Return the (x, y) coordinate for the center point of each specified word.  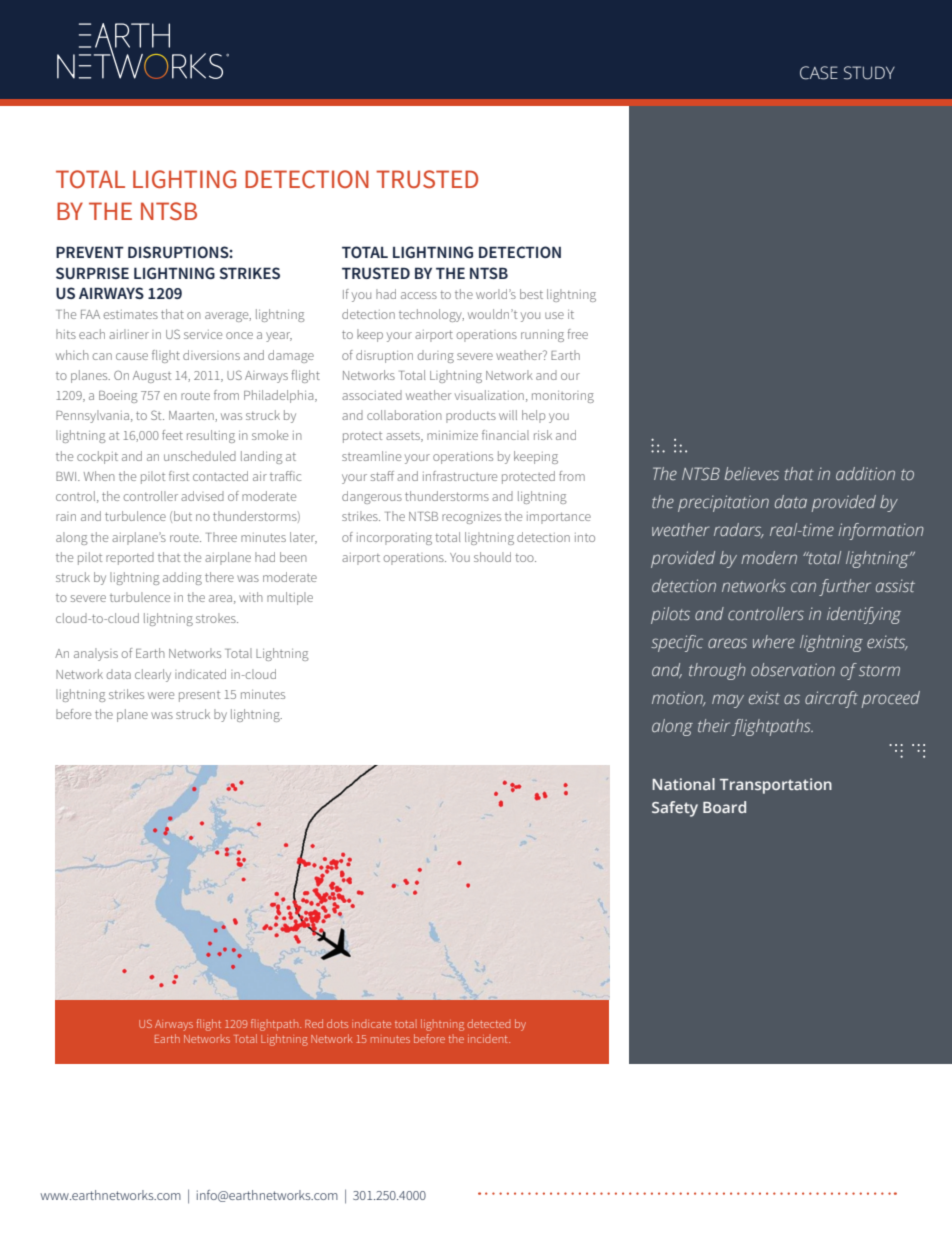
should (492, 557)
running (542, 336)
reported (130, 558)
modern (769, 557)
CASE (819, 73)
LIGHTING (184, 179)
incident (489, 1039)
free (578, 334)
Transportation (776, 786)
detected (488, 1023)
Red (314, 1023)
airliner (129, 334)
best (531, 294)
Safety (675, 809)
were (161, 695)
